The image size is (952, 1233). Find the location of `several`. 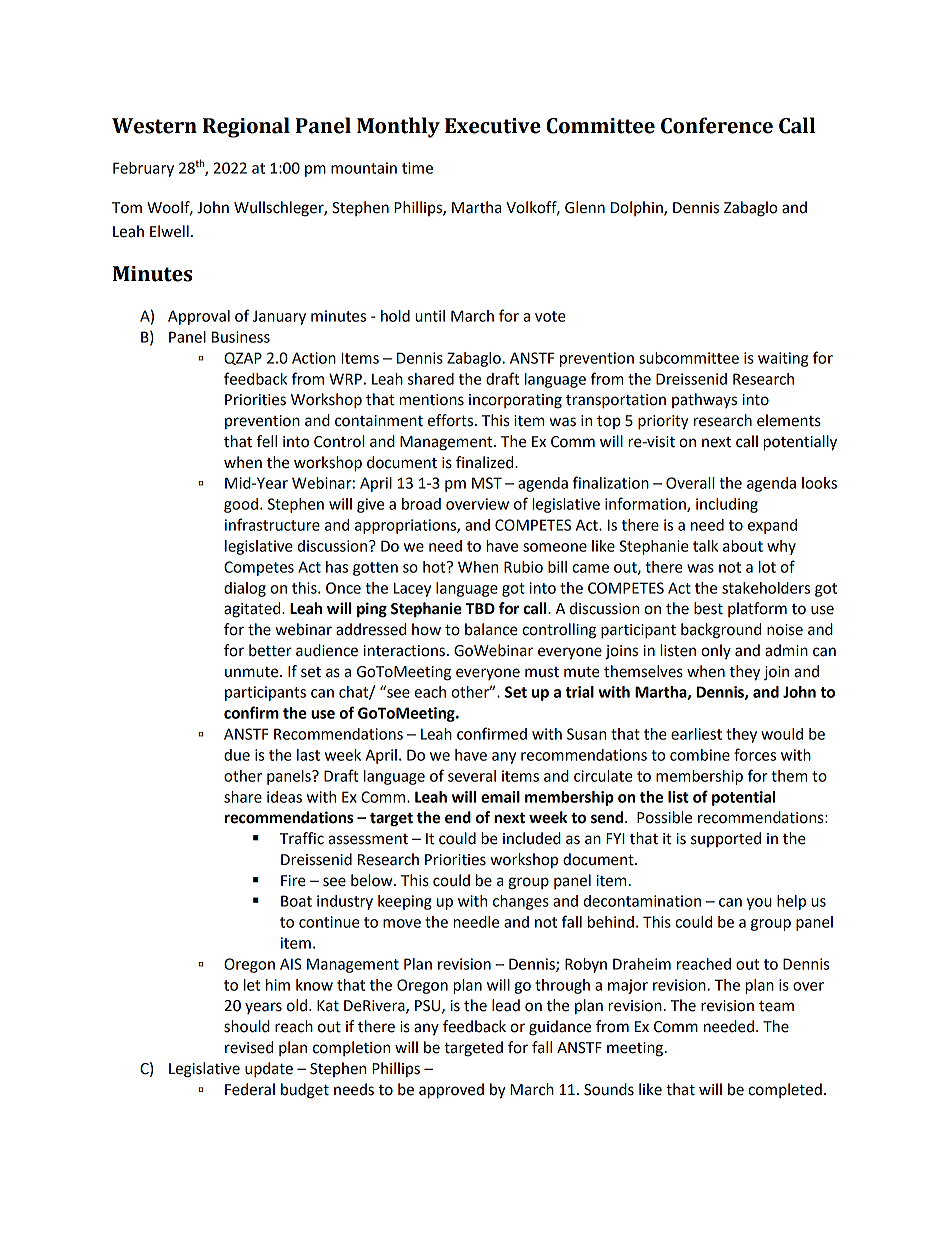

several is located at coordinates (472, 776).
